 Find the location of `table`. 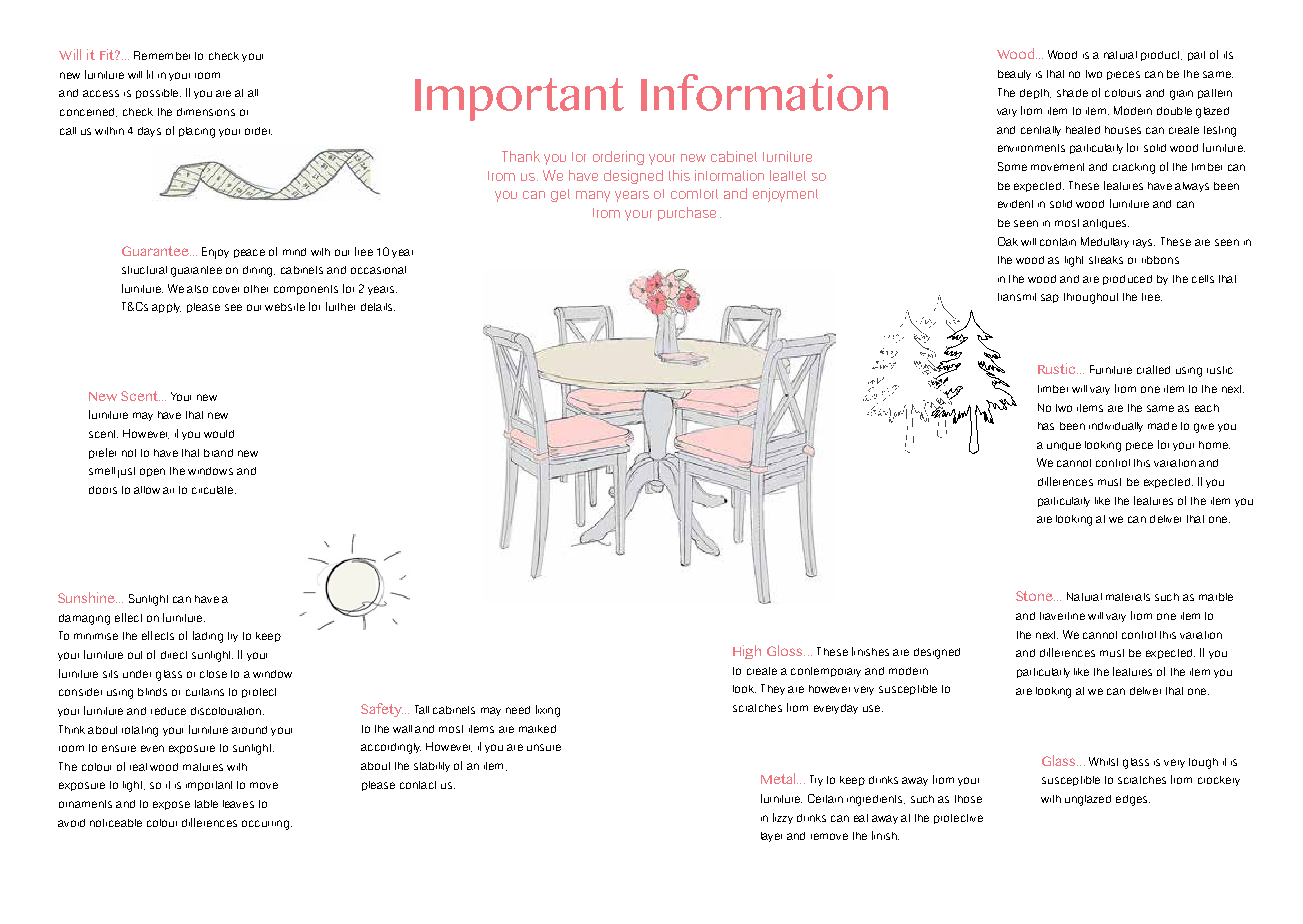

table is located at coordinates (206, 804).
